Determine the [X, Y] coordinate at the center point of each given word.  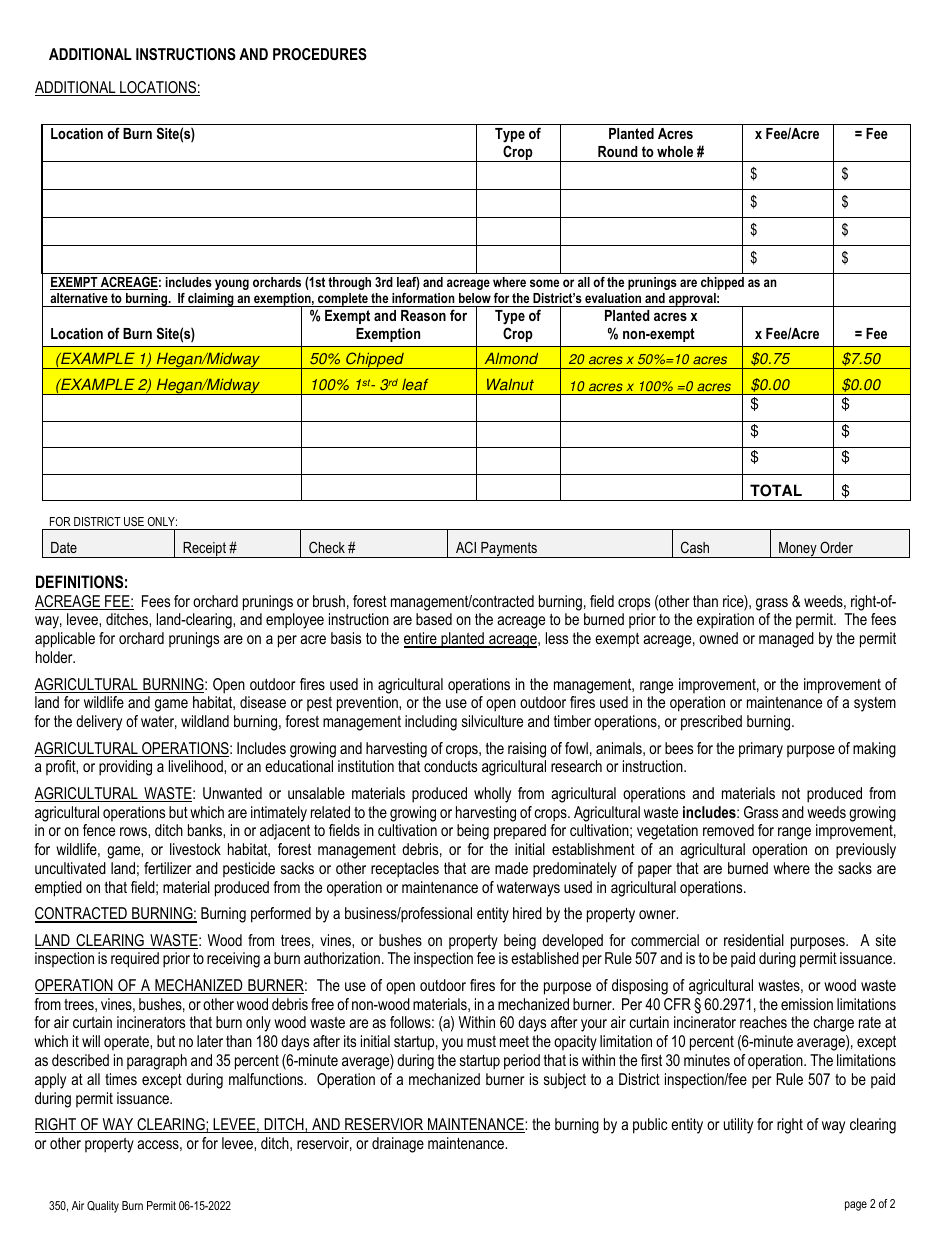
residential [754, 940]
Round [618, 151]
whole [675, 151]
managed [786, 640]
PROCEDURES [320, 54]
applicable [65, 640]
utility [738, 1126]
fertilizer [167, 868]
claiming [211, 300]
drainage [398, 1145]
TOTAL [776, 490]
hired [527, 913]
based [434, 619]
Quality [103, 1207]
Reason [423, 315]
